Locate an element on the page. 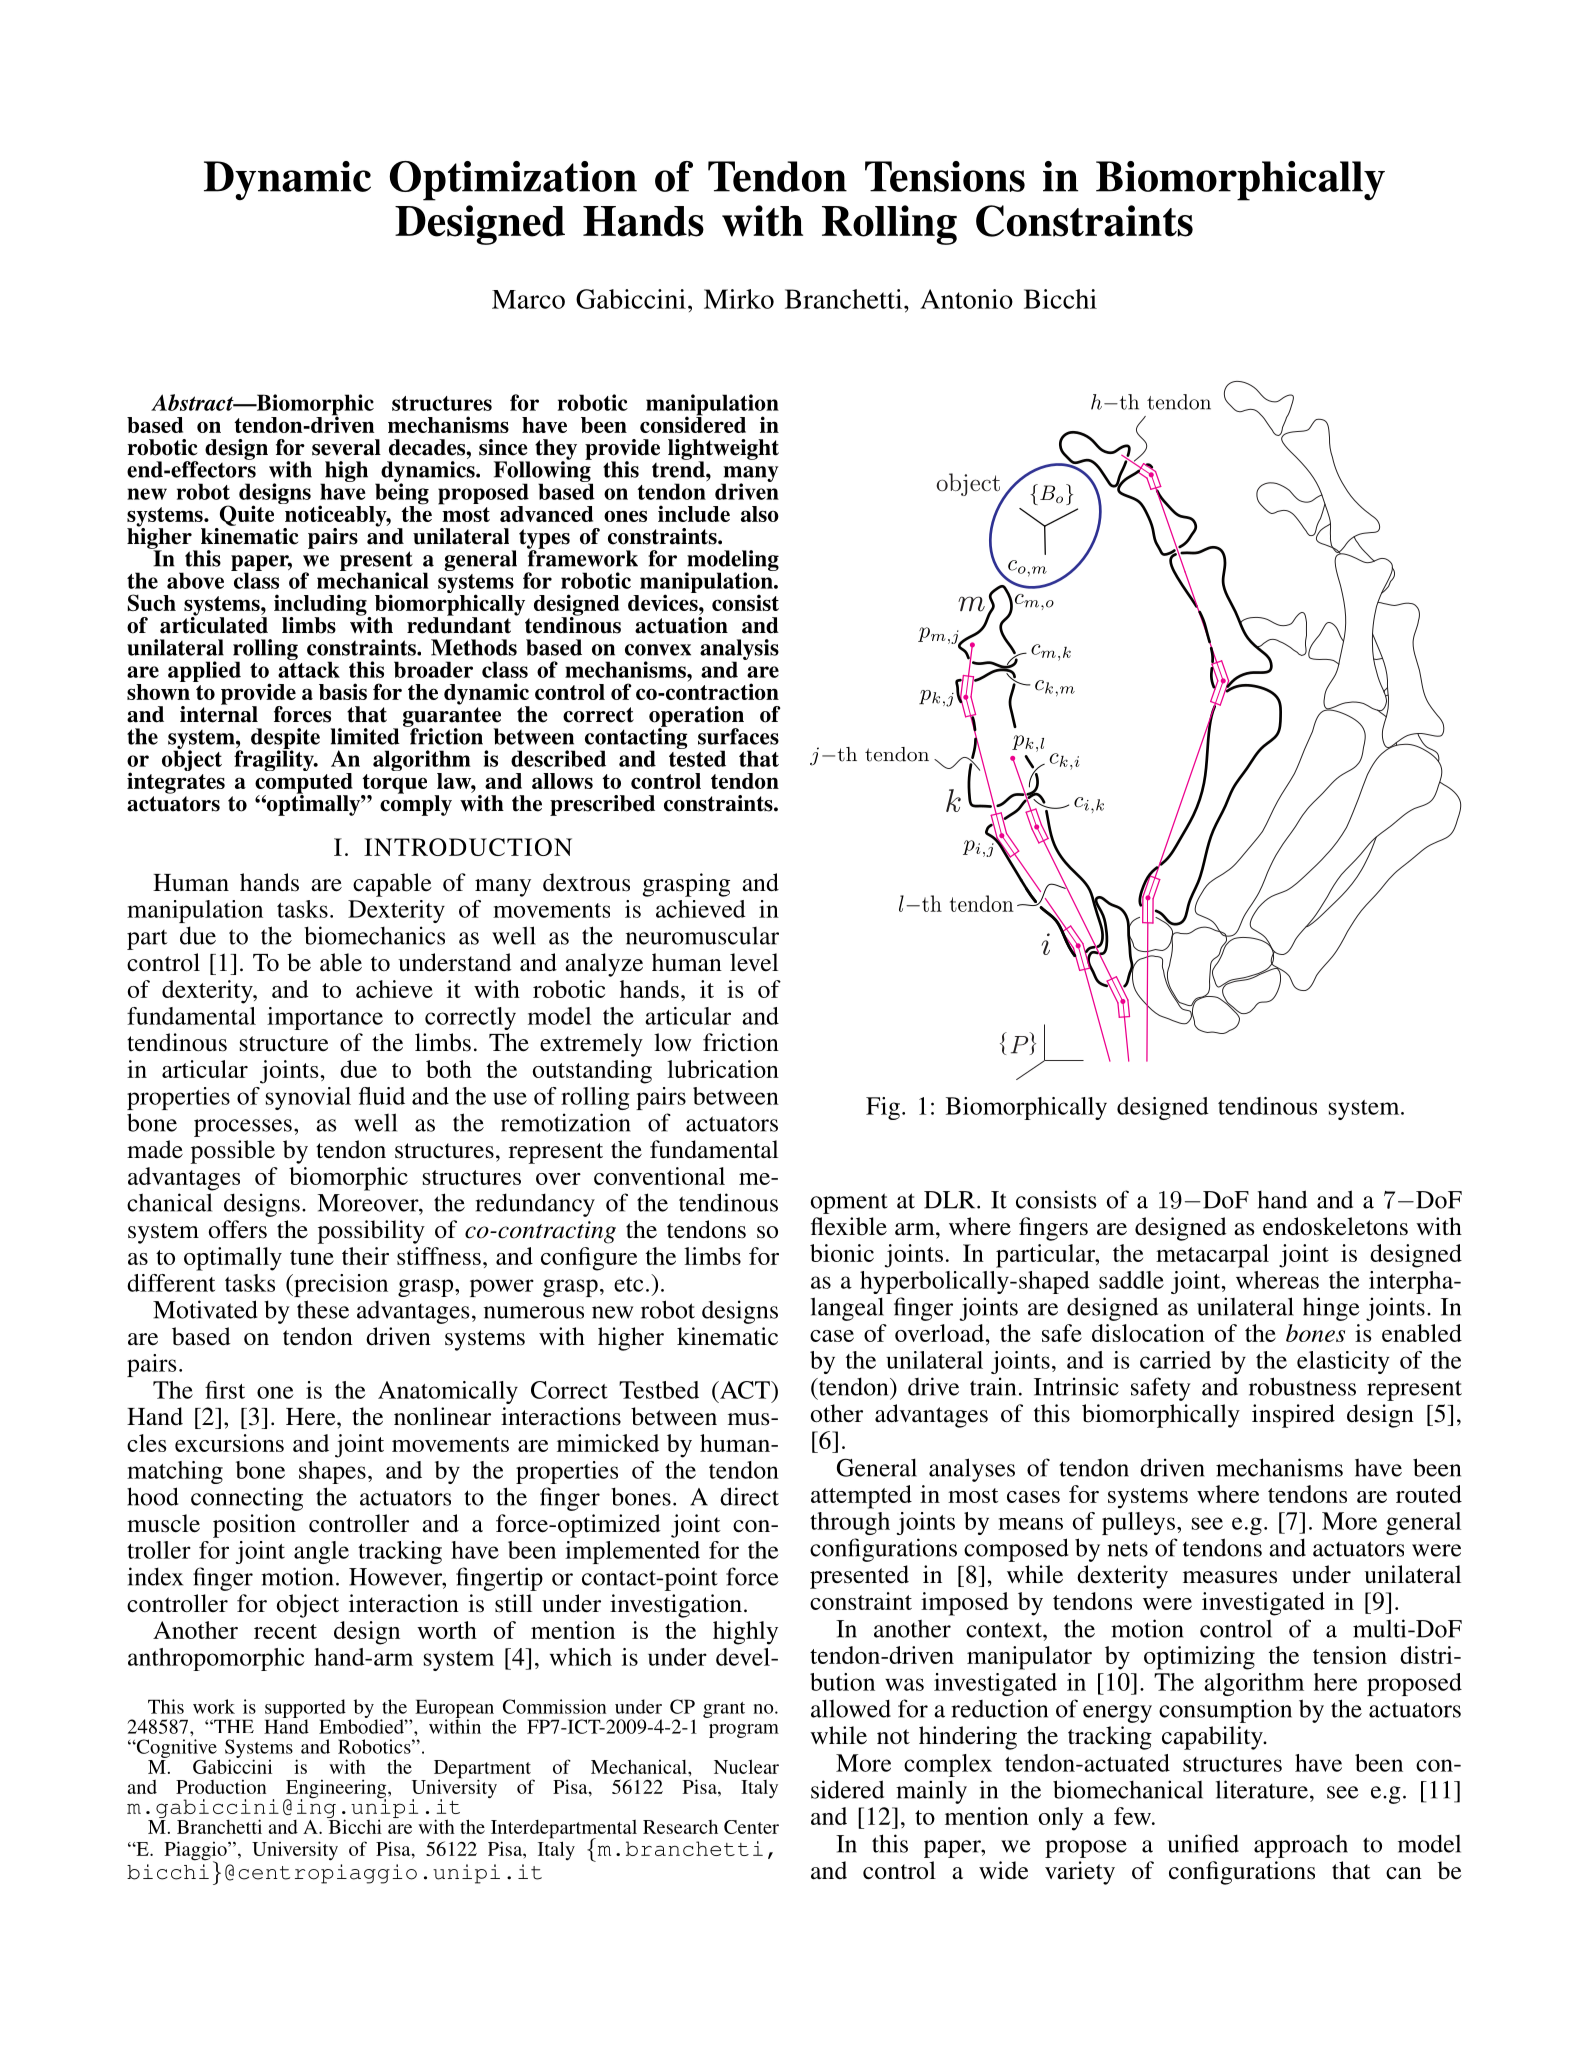 The height and width of the document is (2057, 1589). Antonio is located at coordinates (966, 299).
